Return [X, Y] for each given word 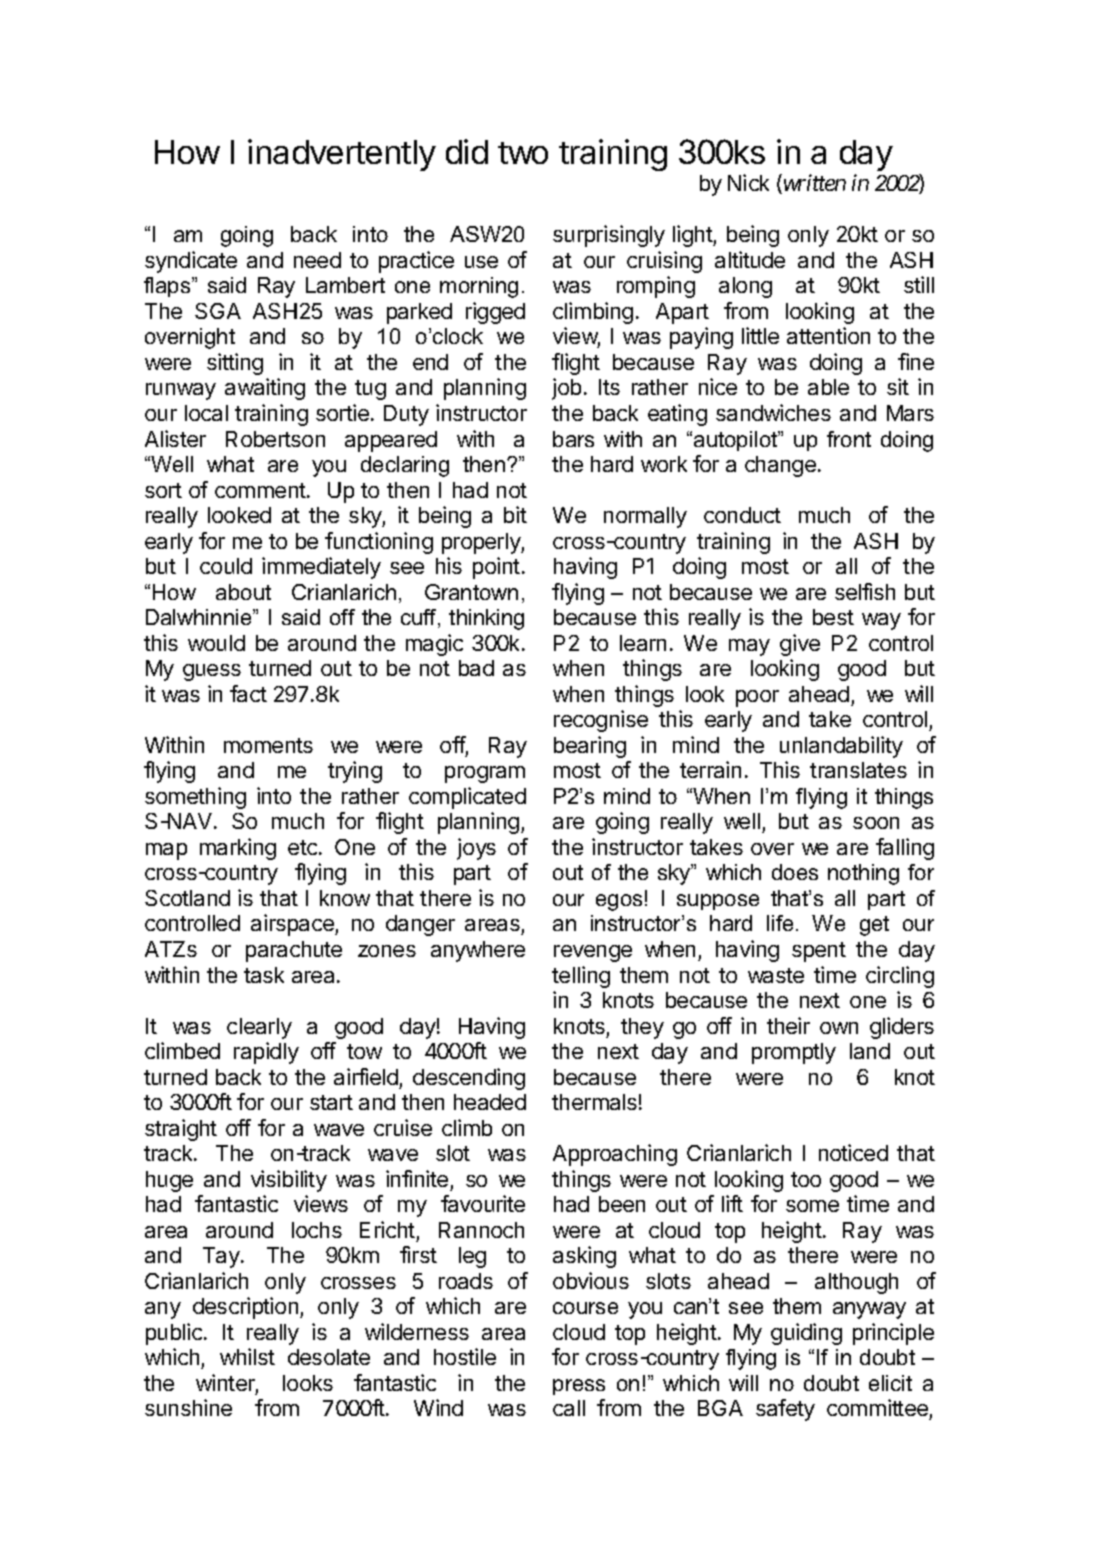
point [496, 568]
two [523, 153]
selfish [865, 591]
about [243, 592]
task [264, 975]
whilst [247, 1356]
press [579, 1387]
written [813, 184]
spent [819, 952]
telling [581, 977]
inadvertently [342, 155]
